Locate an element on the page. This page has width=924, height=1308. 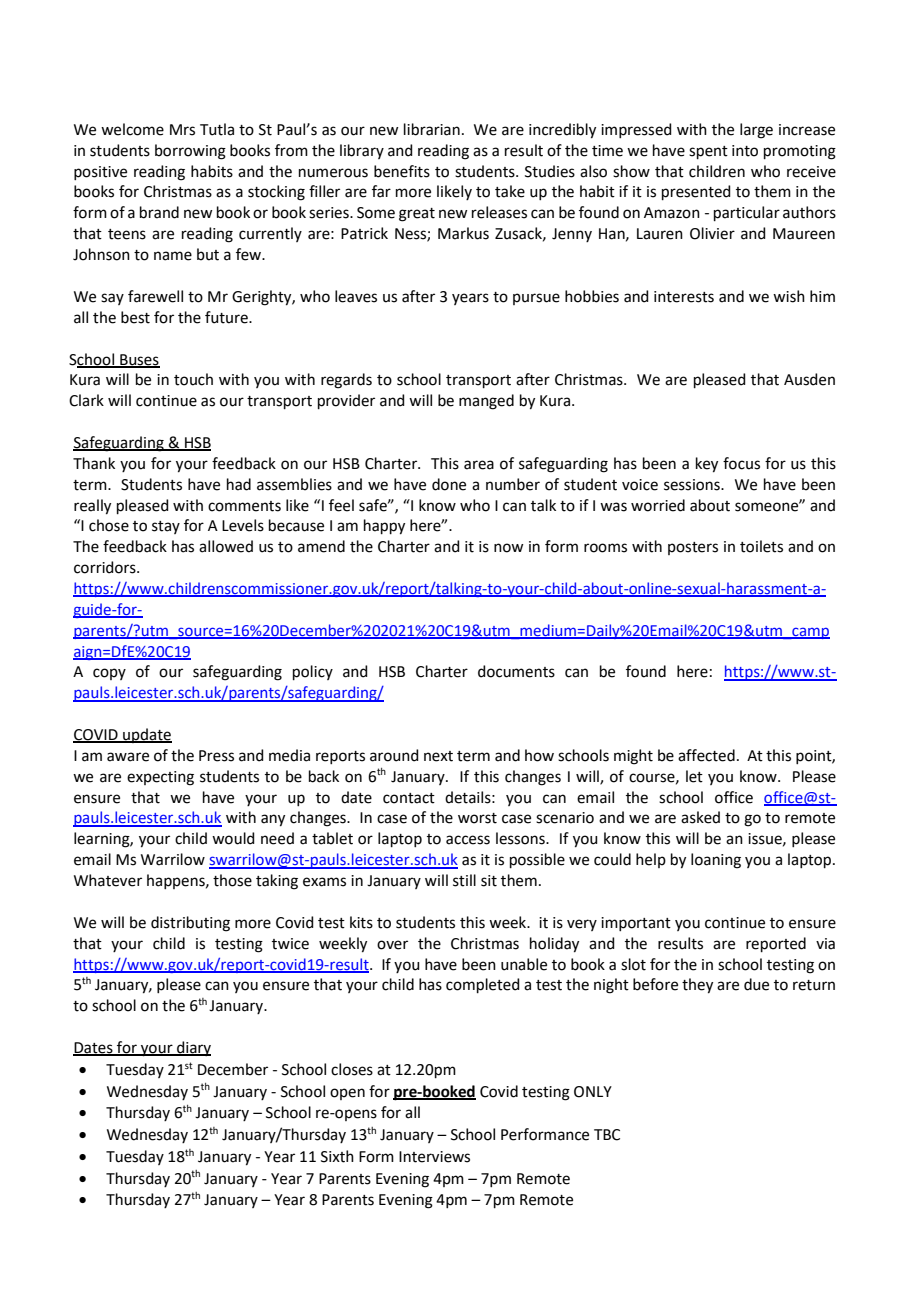
still is located at coordinates (464, 880).
